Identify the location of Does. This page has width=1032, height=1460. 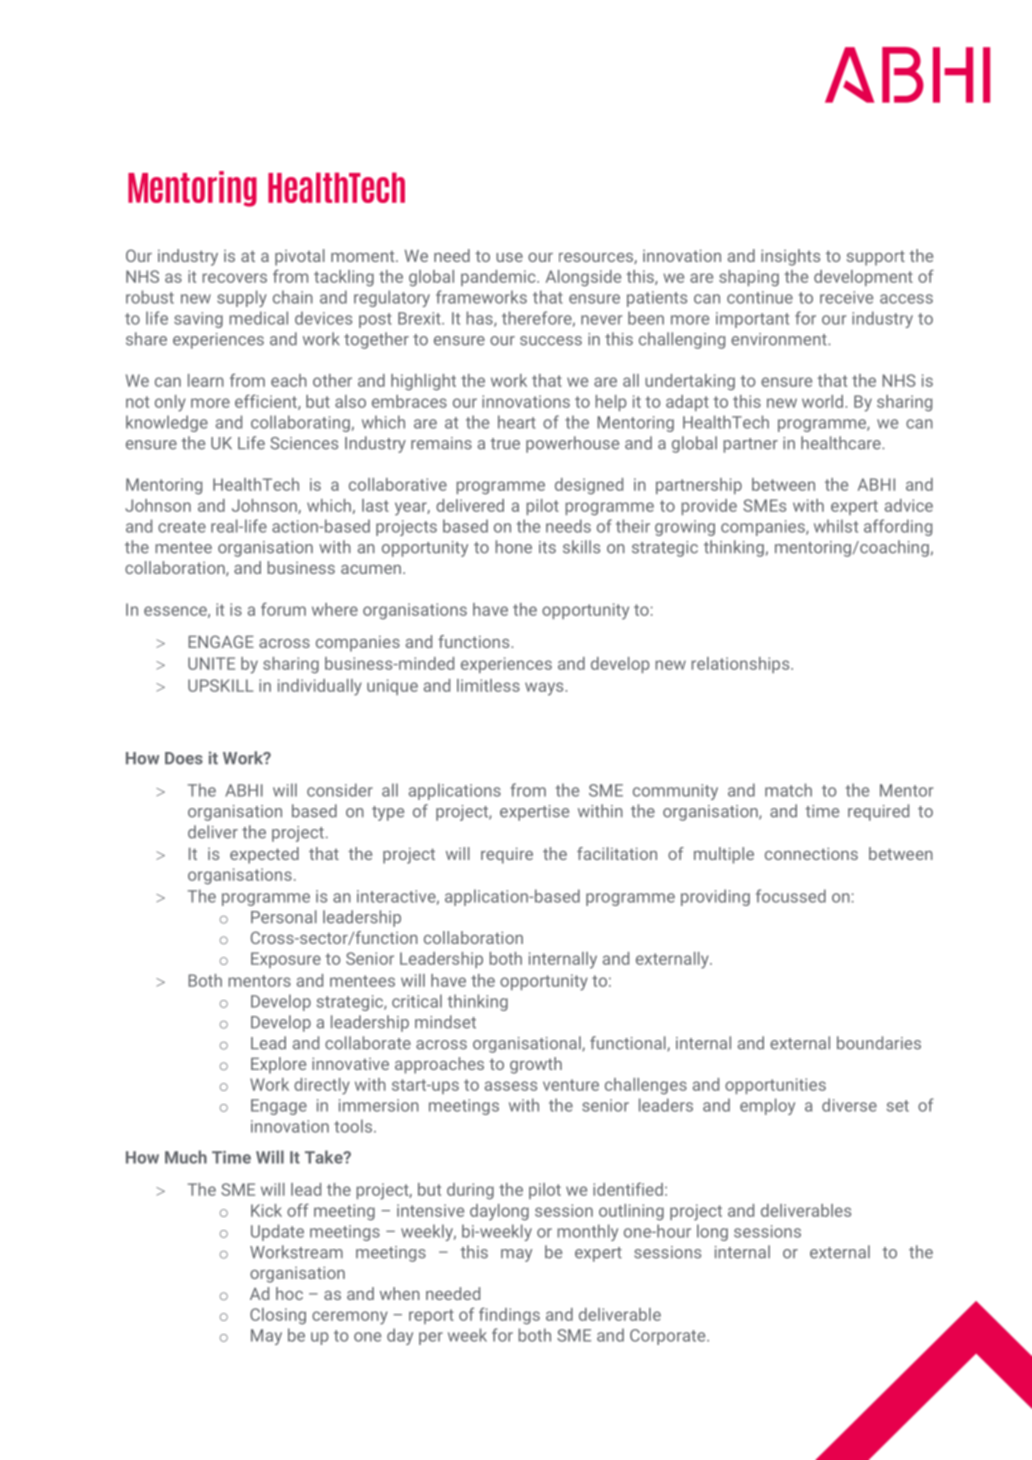
(184, 758).
